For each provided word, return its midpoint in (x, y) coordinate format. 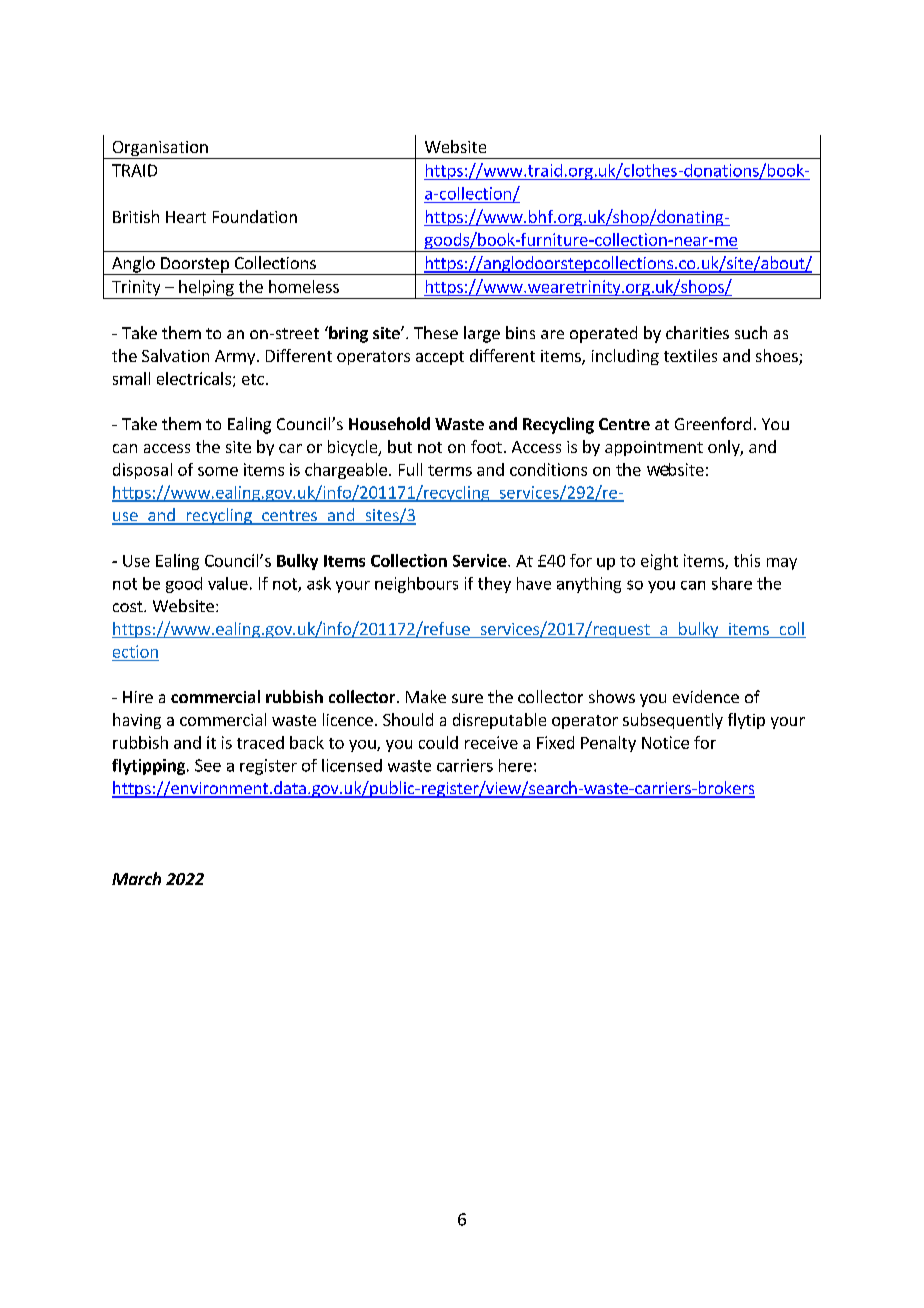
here (515, 765)
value (228, 583)
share (732, 583)
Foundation (255, 216)
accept (440, 358)
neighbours (416, 585)
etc (253, 379)
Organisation (160, 150)
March (136, 878)
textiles (690, 355)
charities (697, 332)
